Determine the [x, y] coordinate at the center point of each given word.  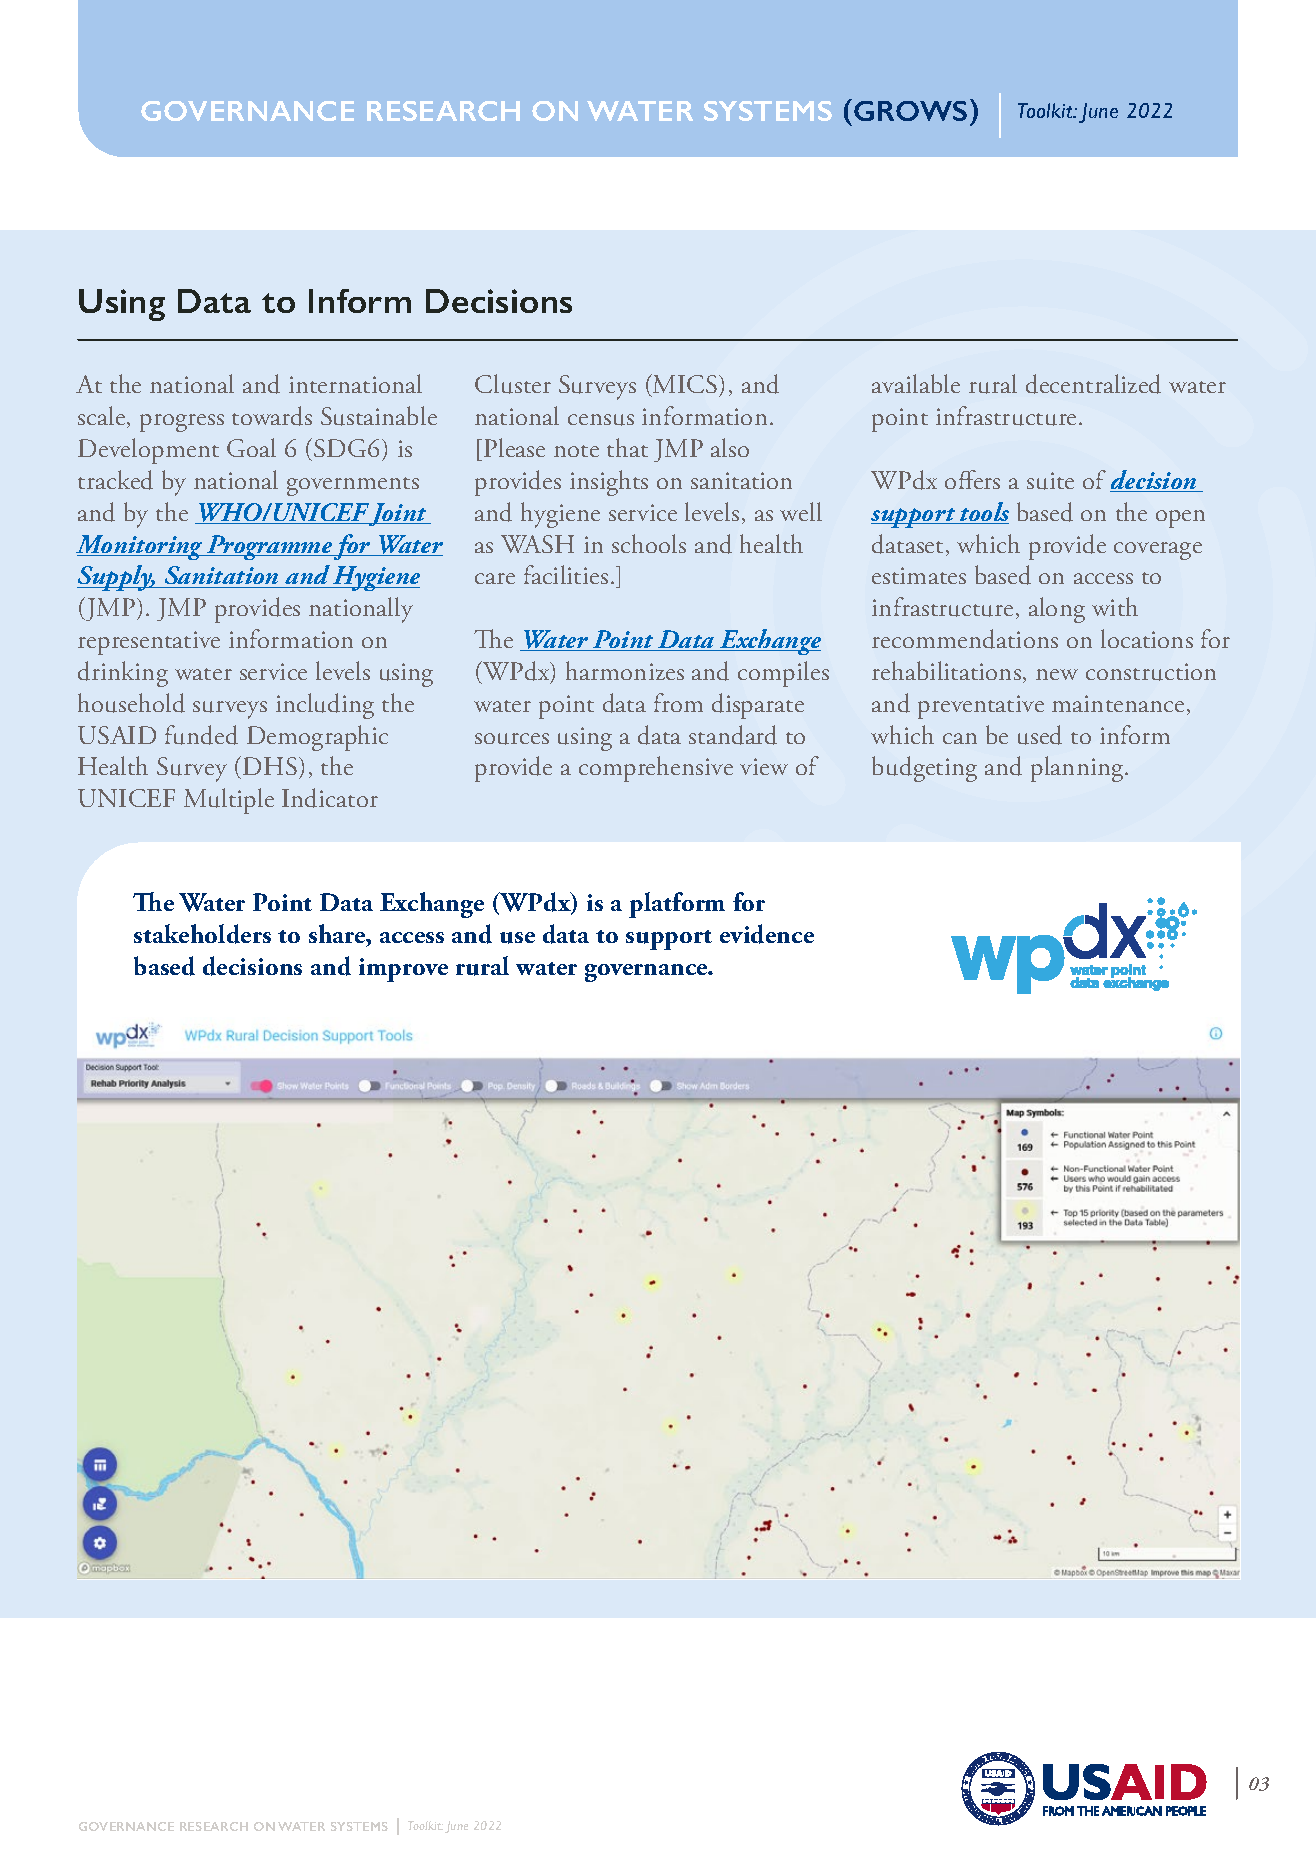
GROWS [910, 111]
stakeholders [202, 934]
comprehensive [656, 769]
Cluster [513, 384]
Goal [251, 447]
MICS [684, 385]
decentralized [1093, 384]
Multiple [229, 801]
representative [149, 643]
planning [1078, 769]
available [916, 383]
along [1057, 610]
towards [272, 416]
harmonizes [625, 670]
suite [1050, 481]
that [627, 447]
